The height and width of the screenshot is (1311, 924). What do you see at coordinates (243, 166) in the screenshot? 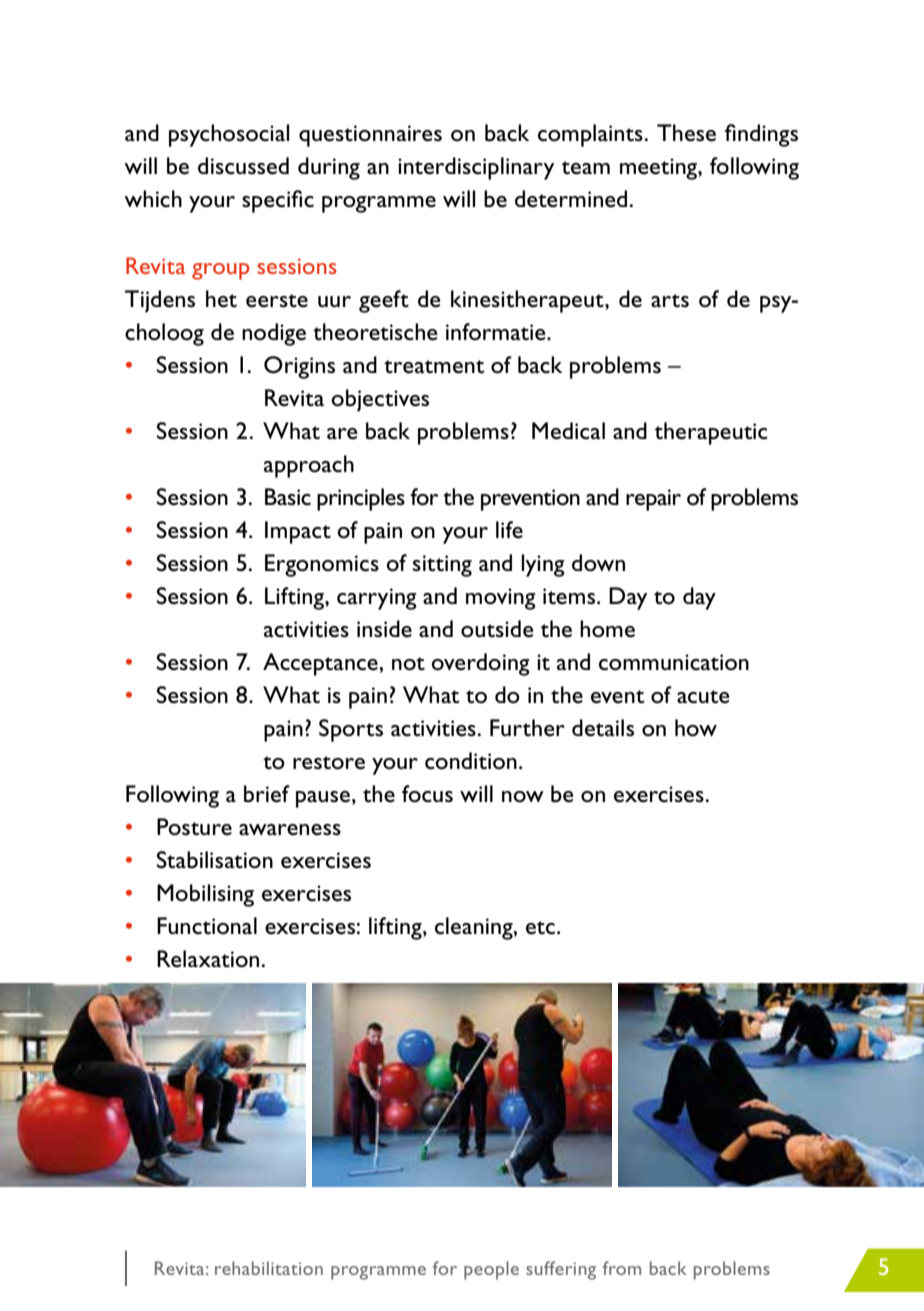
I see `discussed` at bounding box center [243, 166].
